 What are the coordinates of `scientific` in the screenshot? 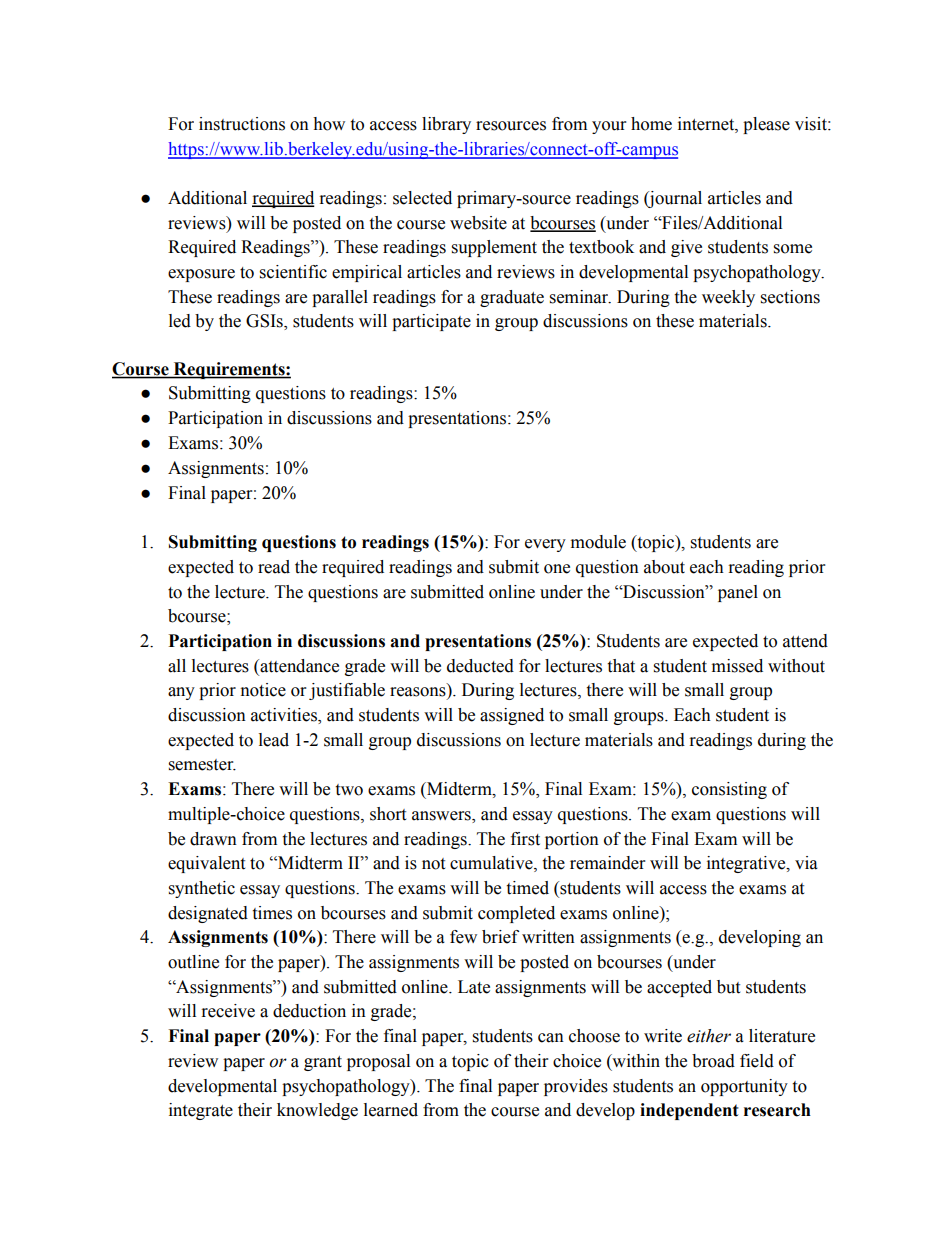 It's located at (293, 272).
